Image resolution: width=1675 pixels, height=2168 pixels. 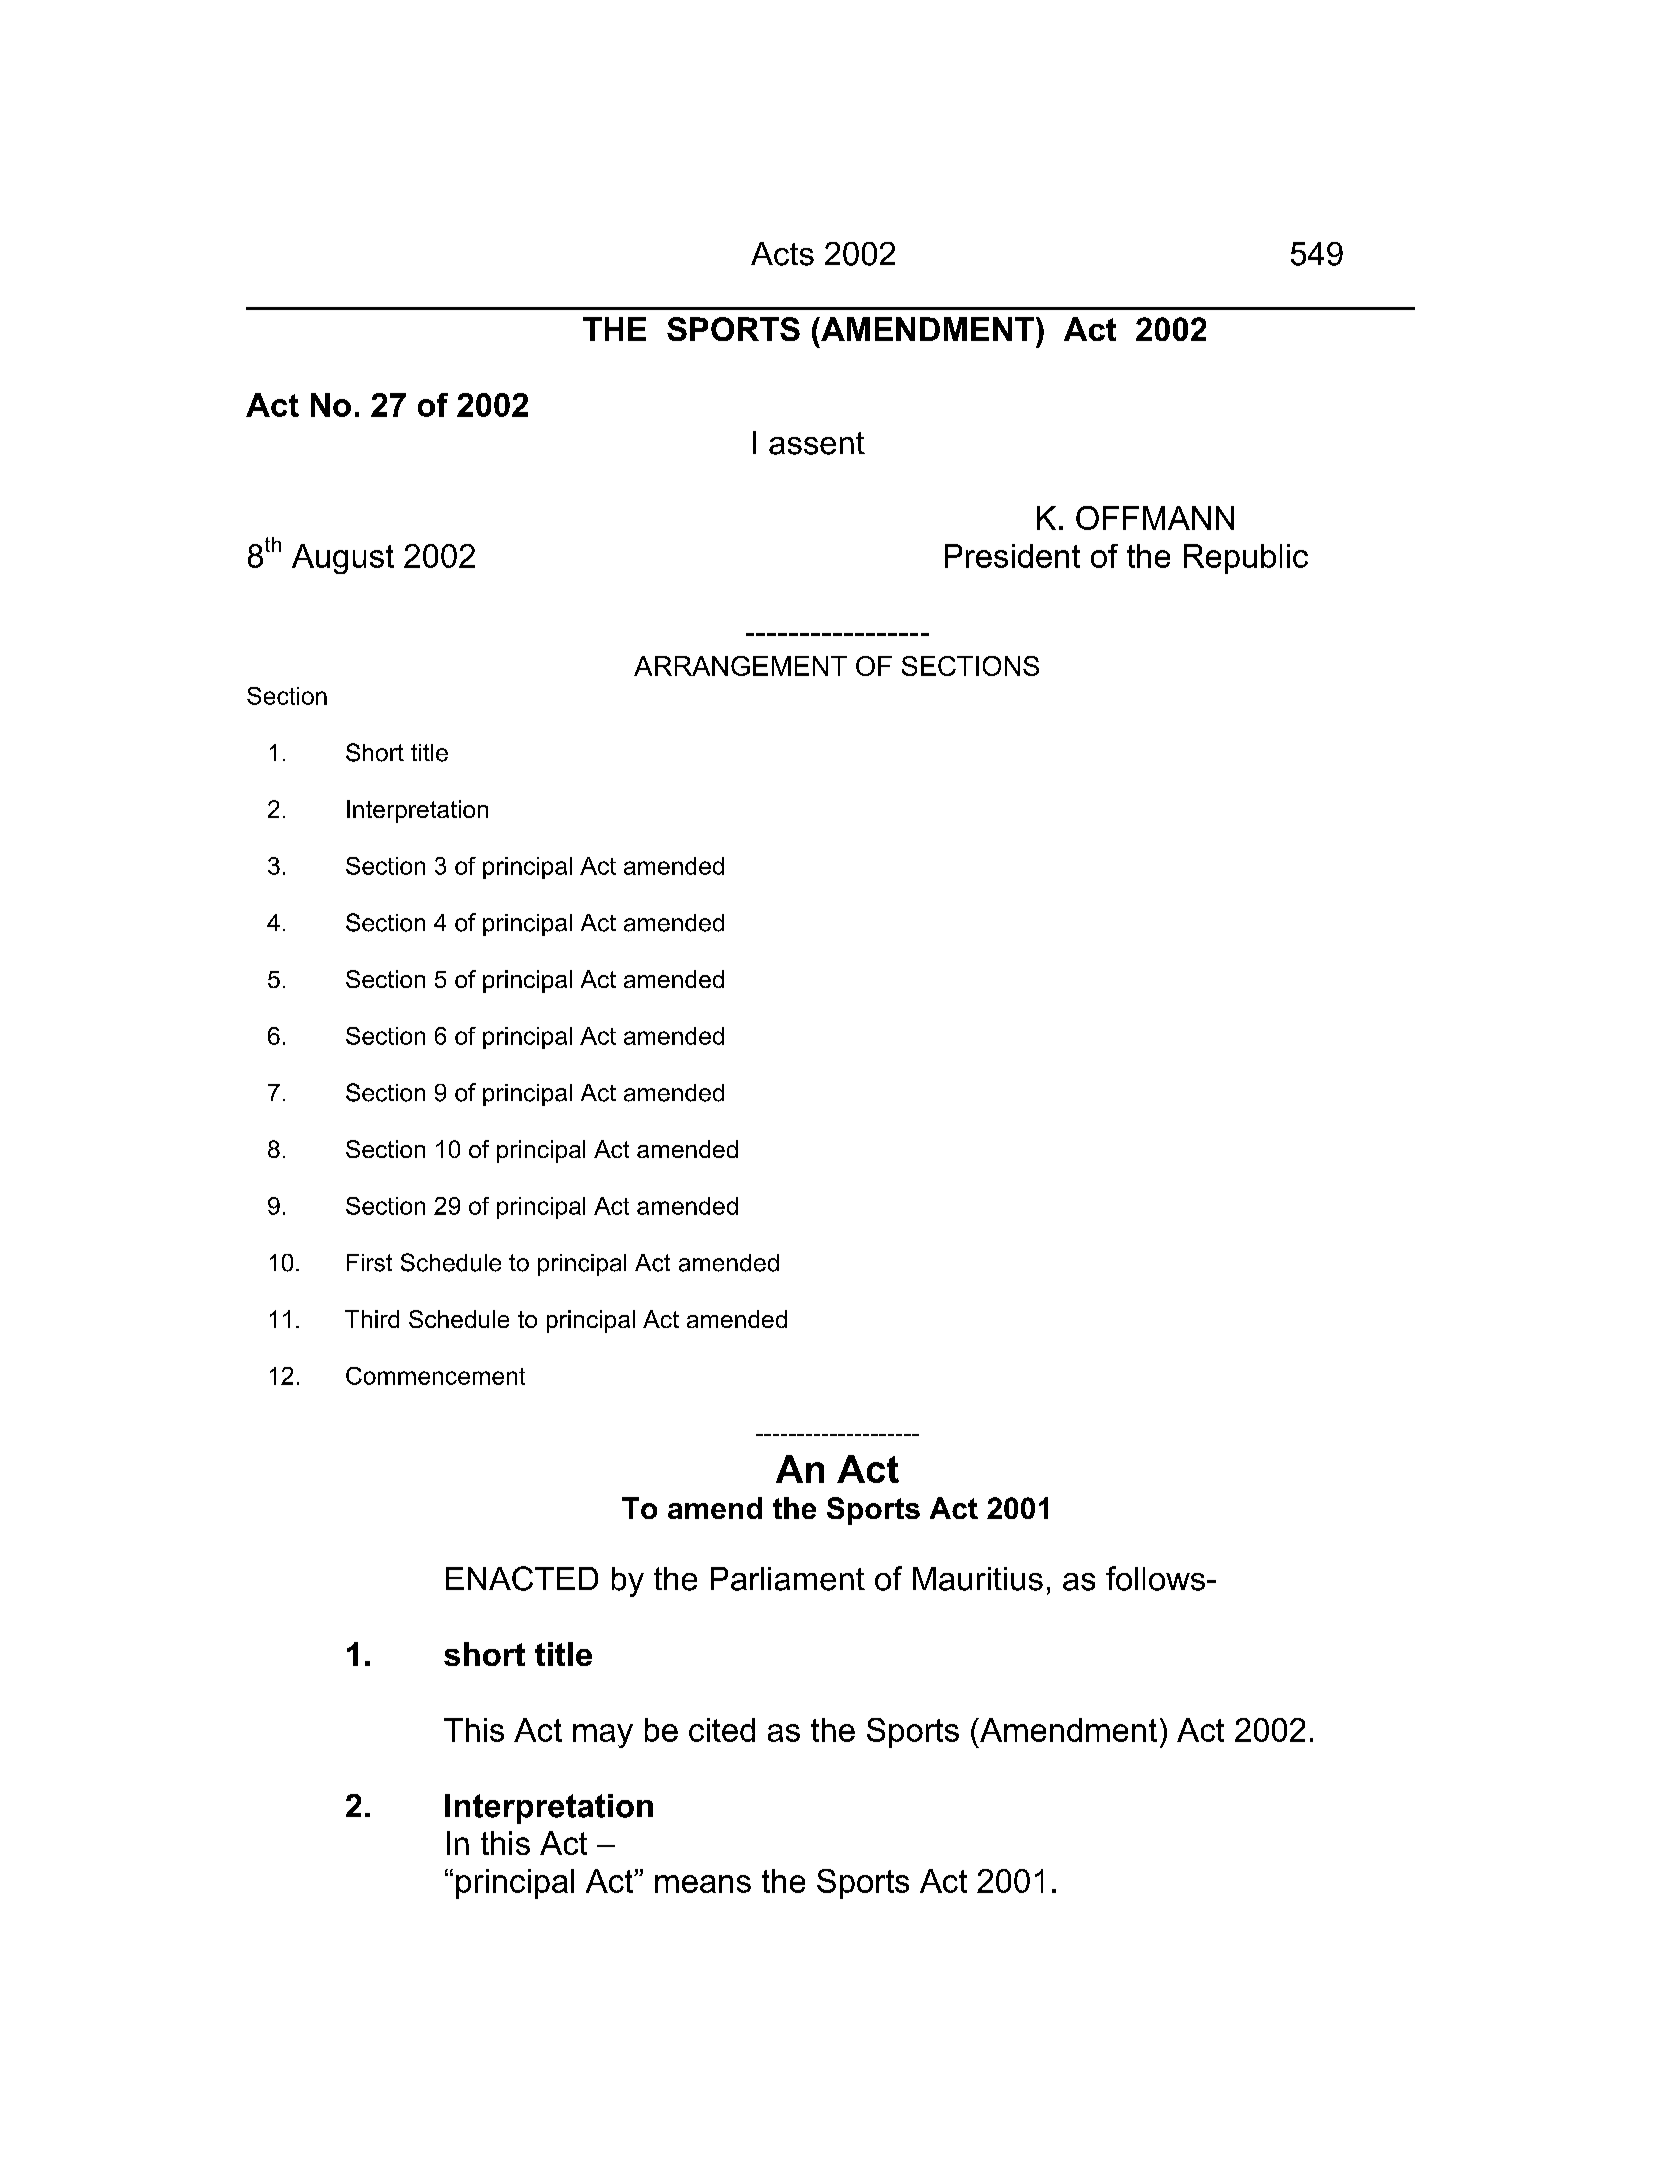 I want to click on Republic, so click(x=1246, y=559).
